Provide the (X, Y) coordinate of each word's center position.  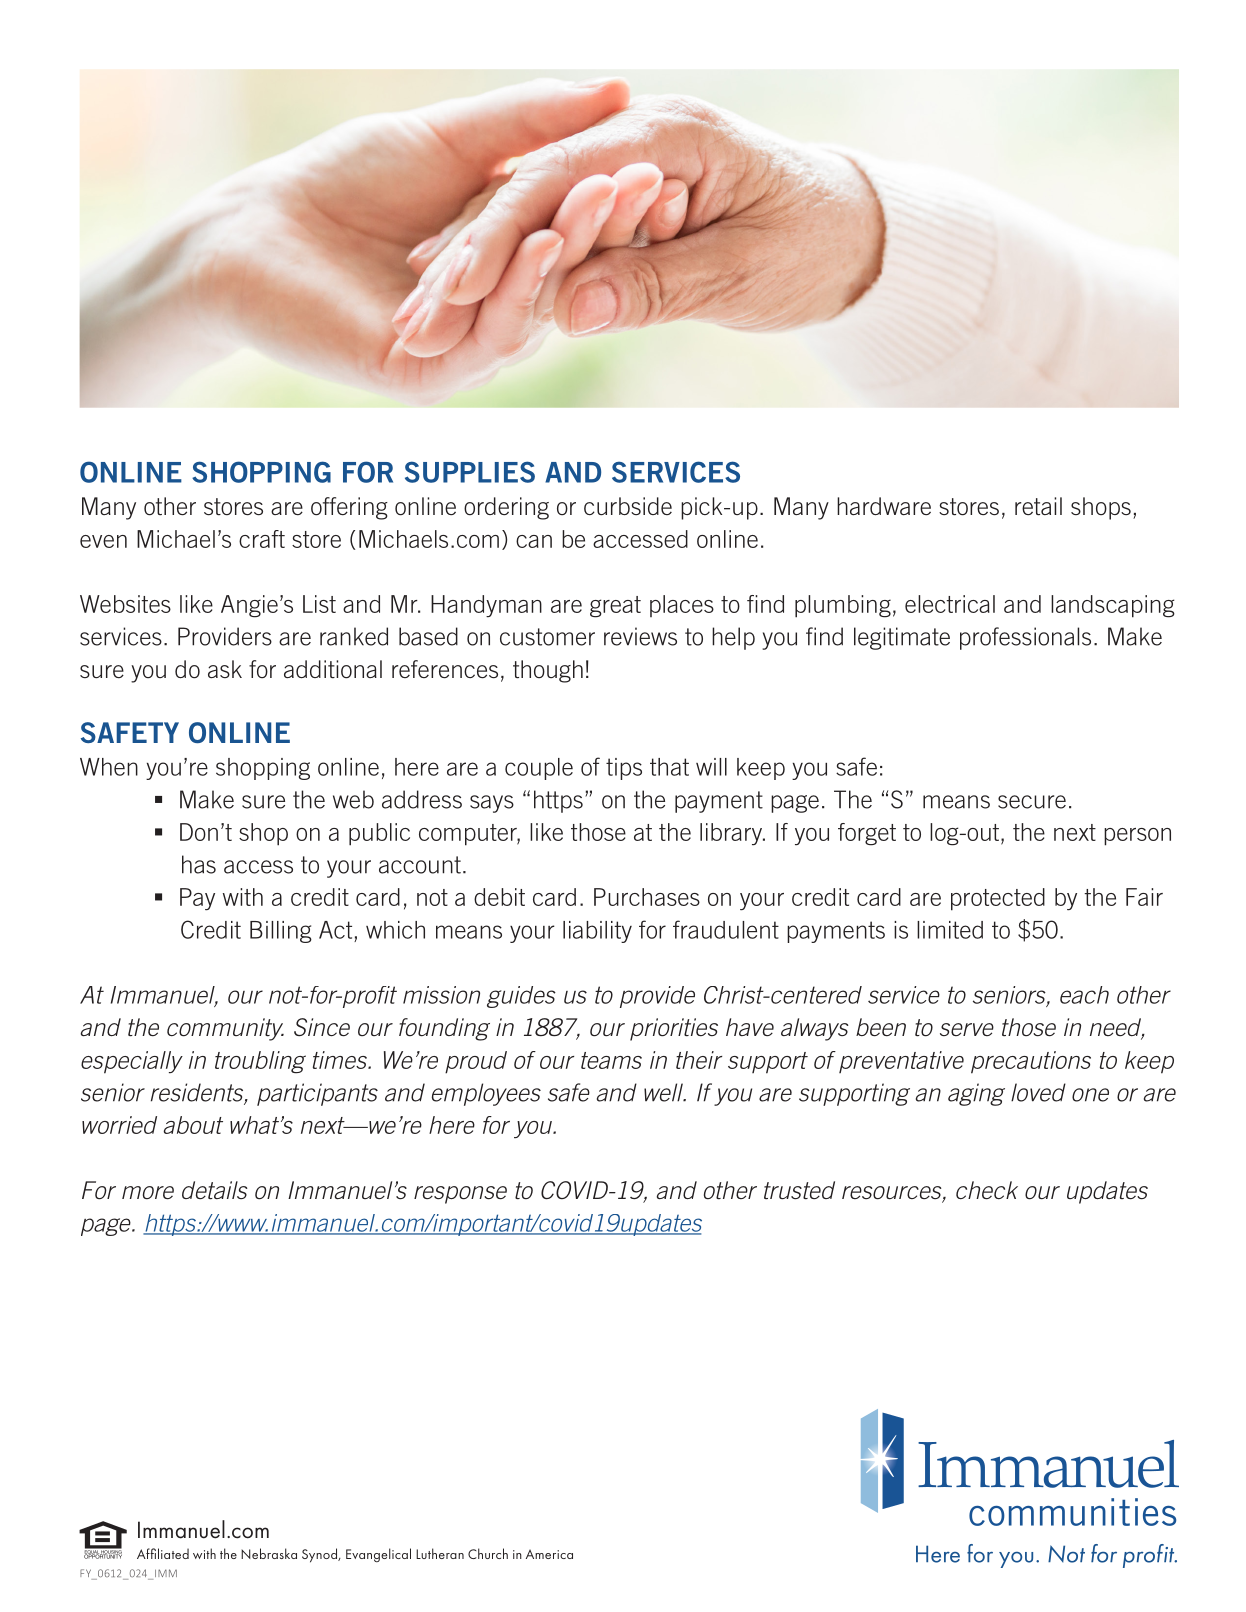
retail (1038, 506)
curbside (628, 506)
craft (262, 539)
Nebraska (269, 1553)
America (549, 1554)
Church (488, 1553)
